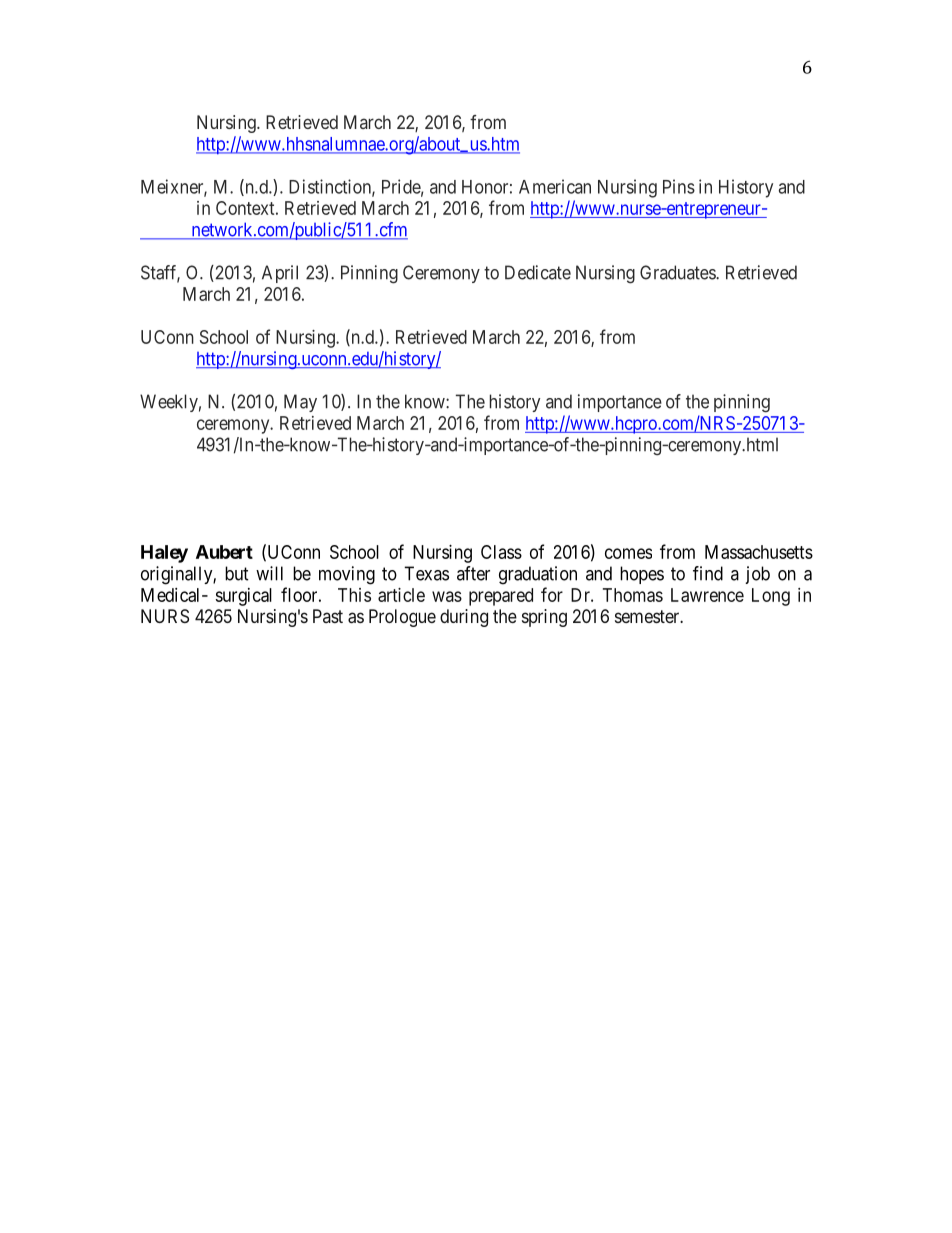 Image resolution: width=952 pixels, height=1233 pixels. What do you see at coordinates (679, 186) in the screenshot?
I see `Pins` at bounding box center [679, 186].
